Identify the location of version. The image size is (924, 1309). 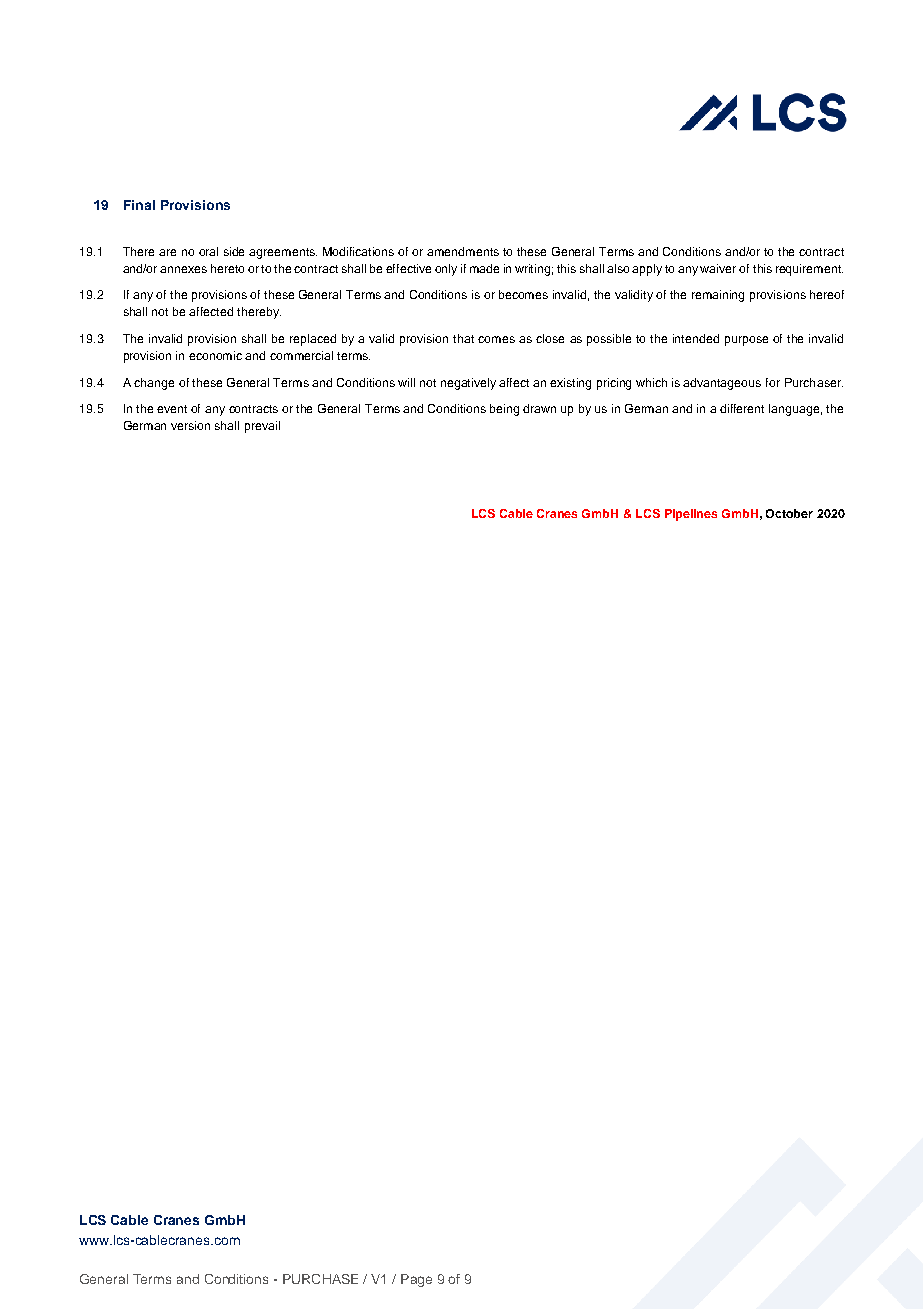
(190, 425).
